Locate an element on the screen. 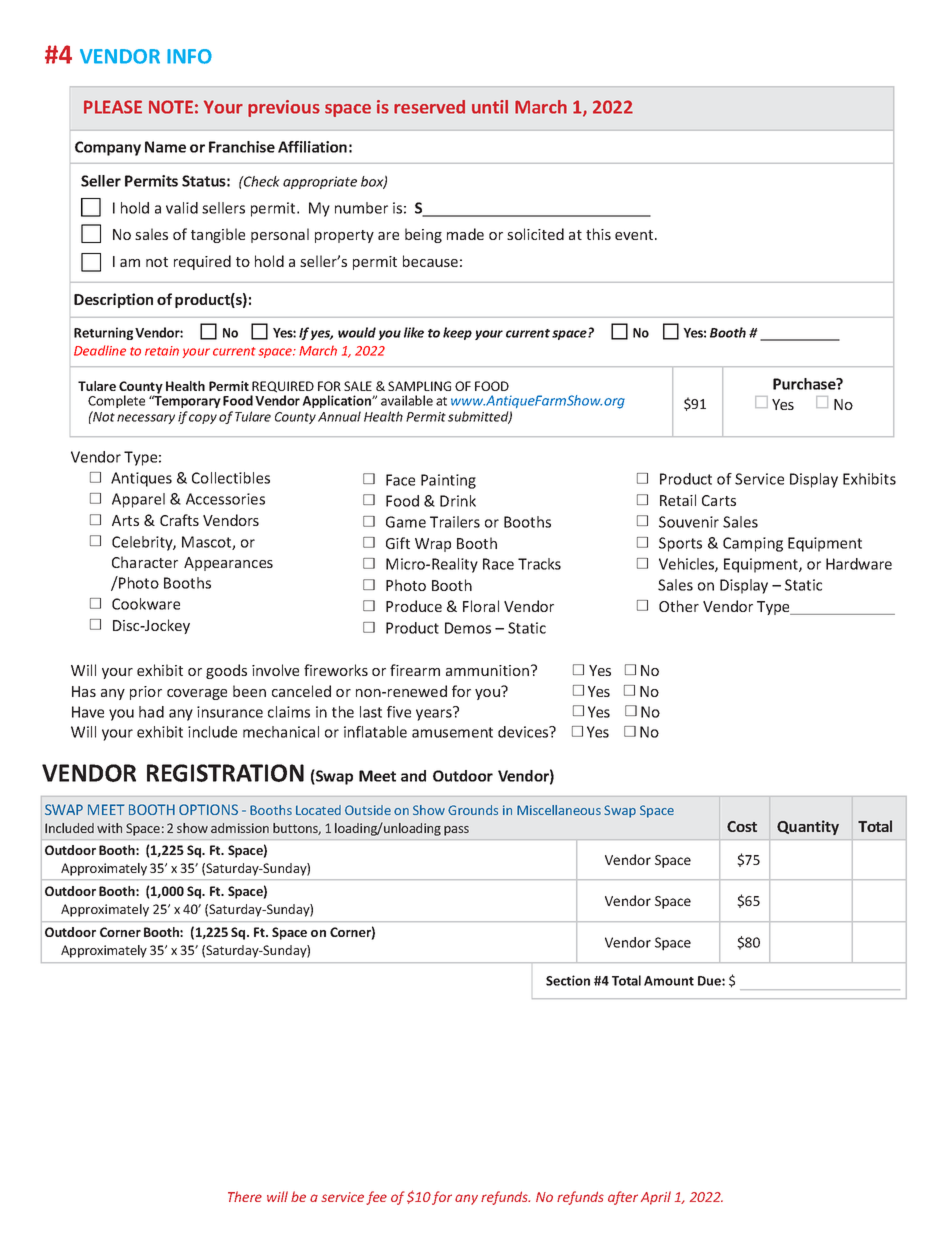 This screenshot has height=1233, width=952. INFO is located at coordinates (189, 56).
